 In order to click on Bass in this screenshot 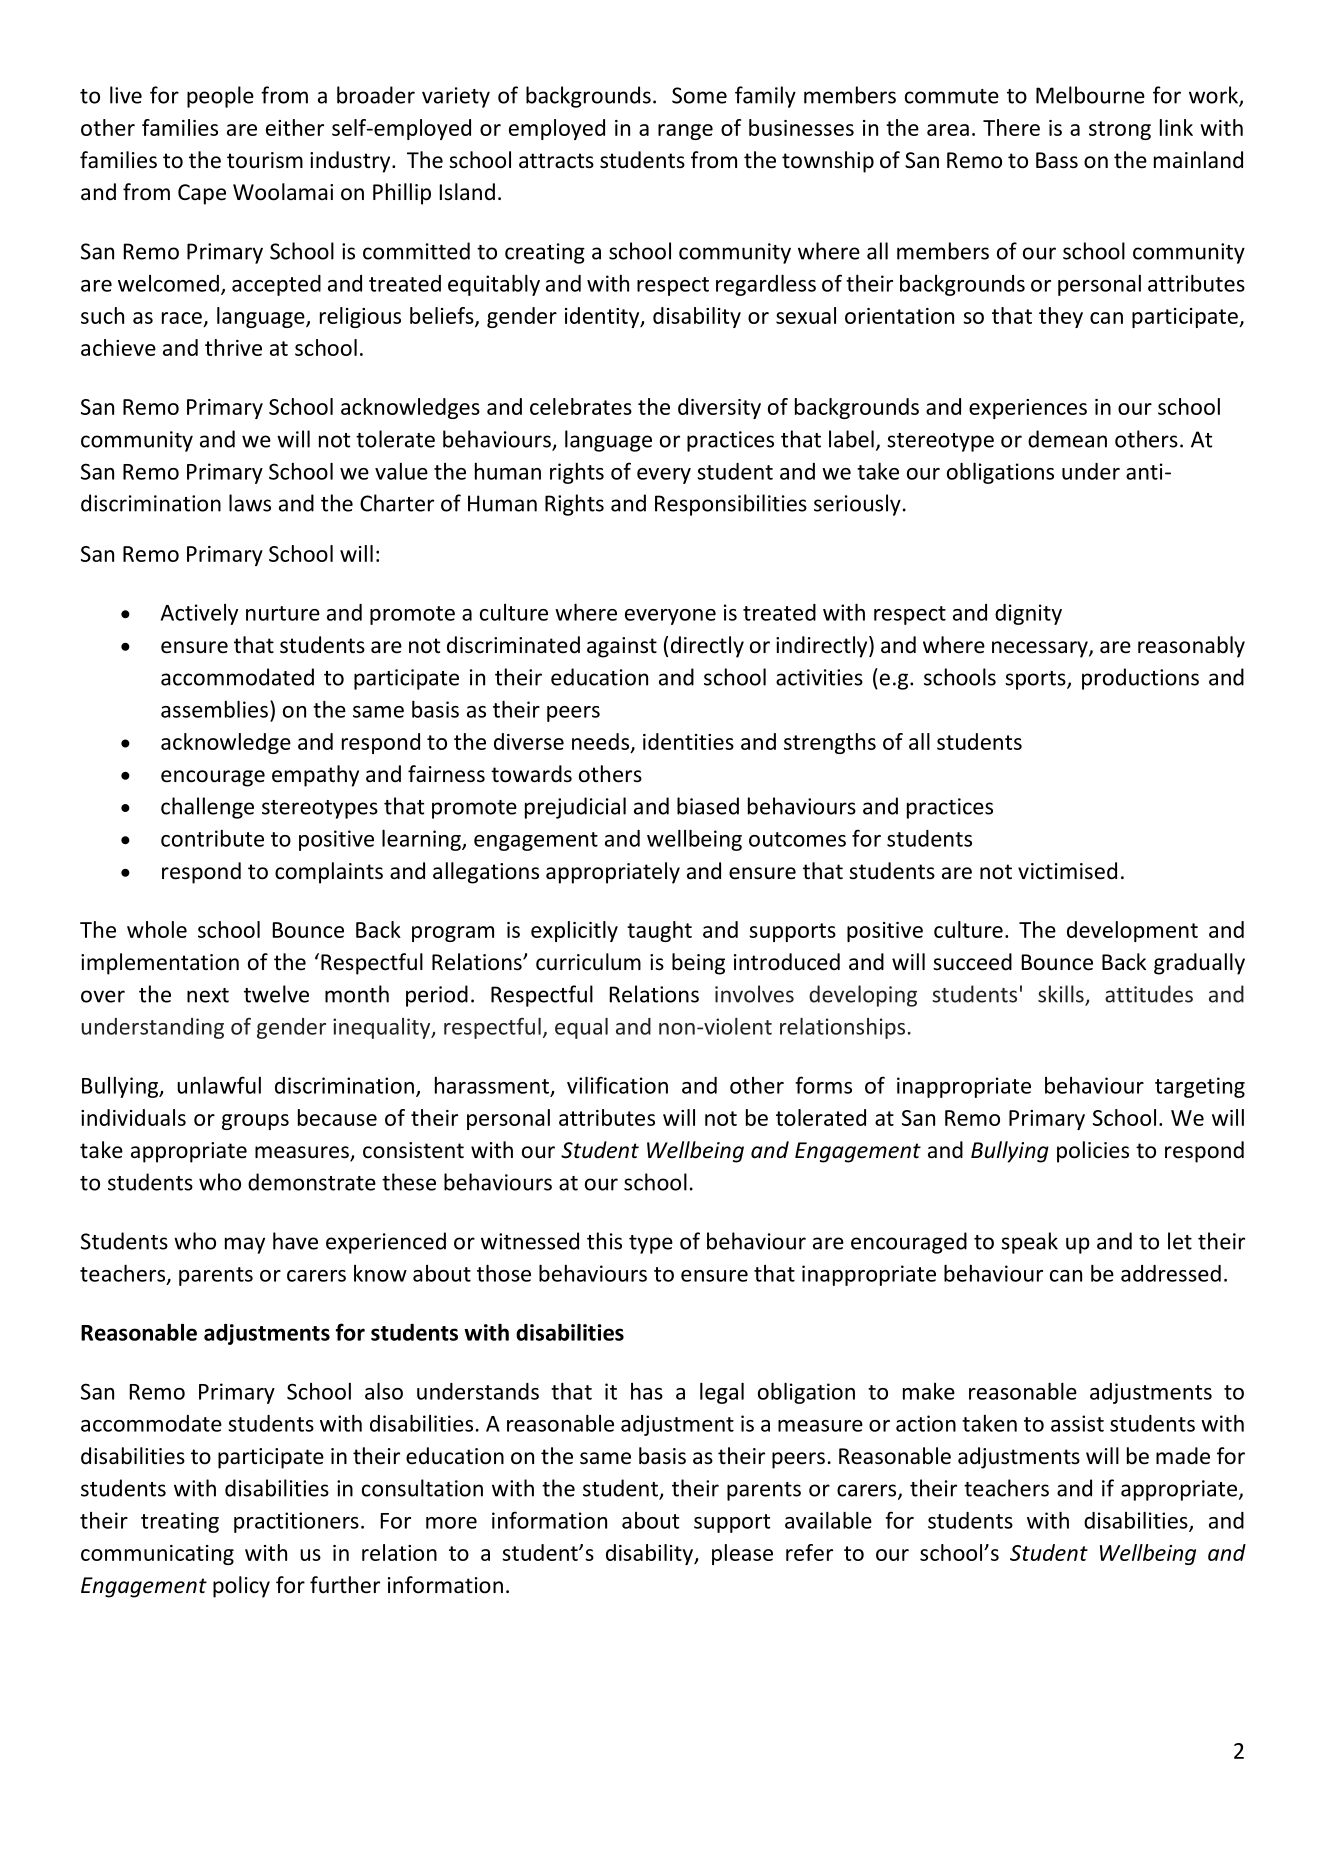, I will do `click(1057, 160)`.
